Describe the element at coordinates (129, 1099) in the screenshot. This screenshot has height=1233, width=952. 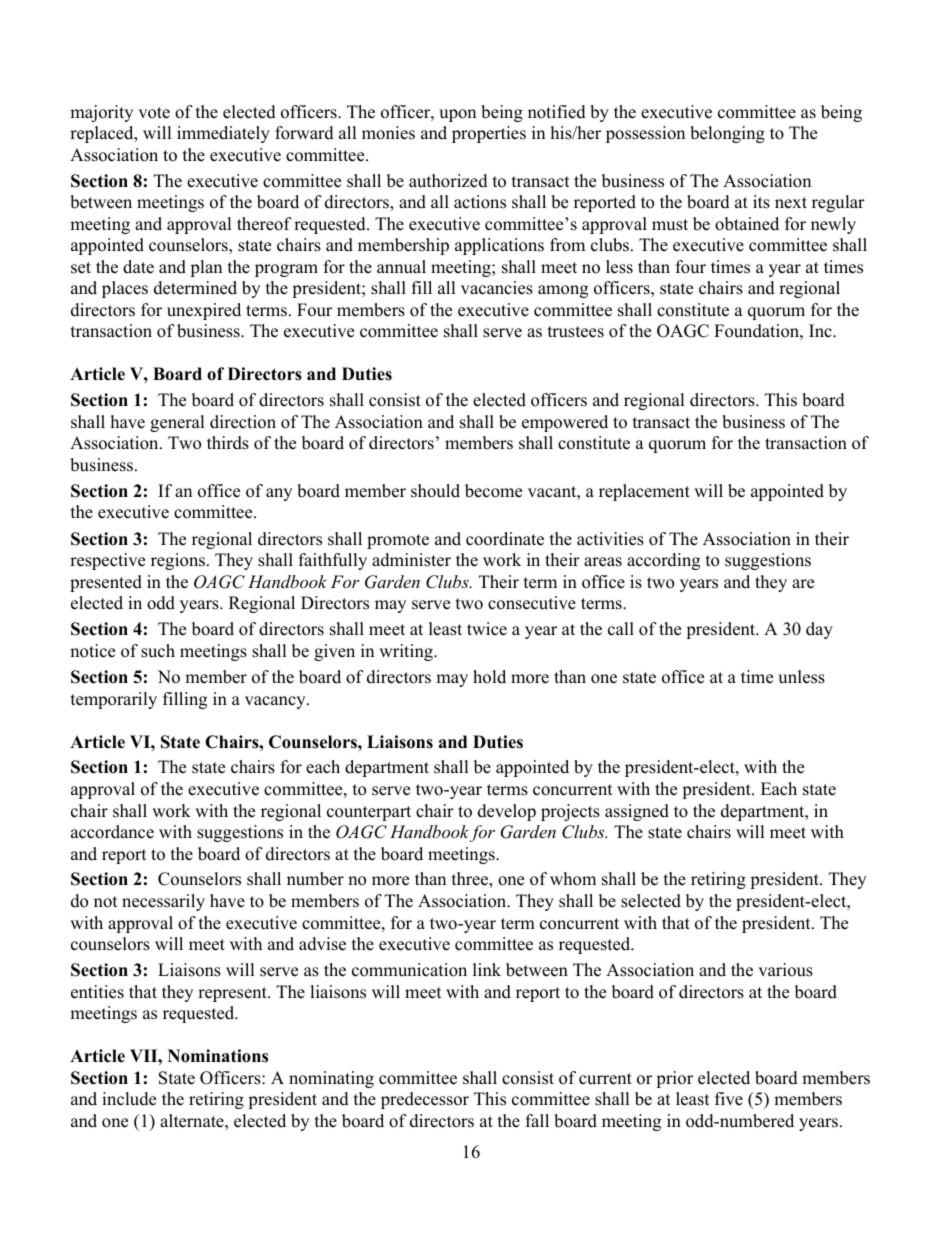
I see `include` at that location.
